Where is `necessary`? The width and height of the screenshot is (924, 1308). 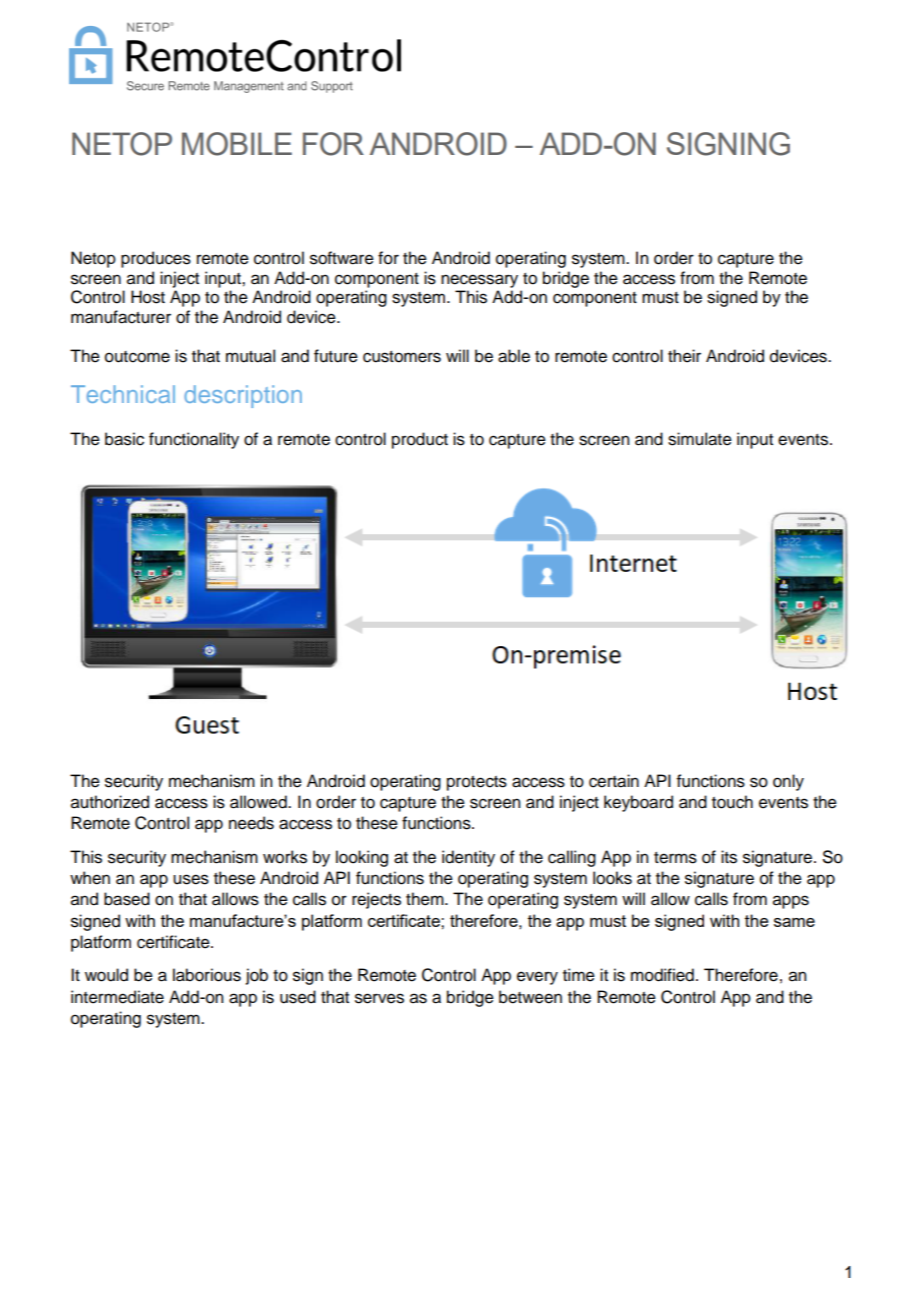 necessary is located at coordinates (479, 281).
